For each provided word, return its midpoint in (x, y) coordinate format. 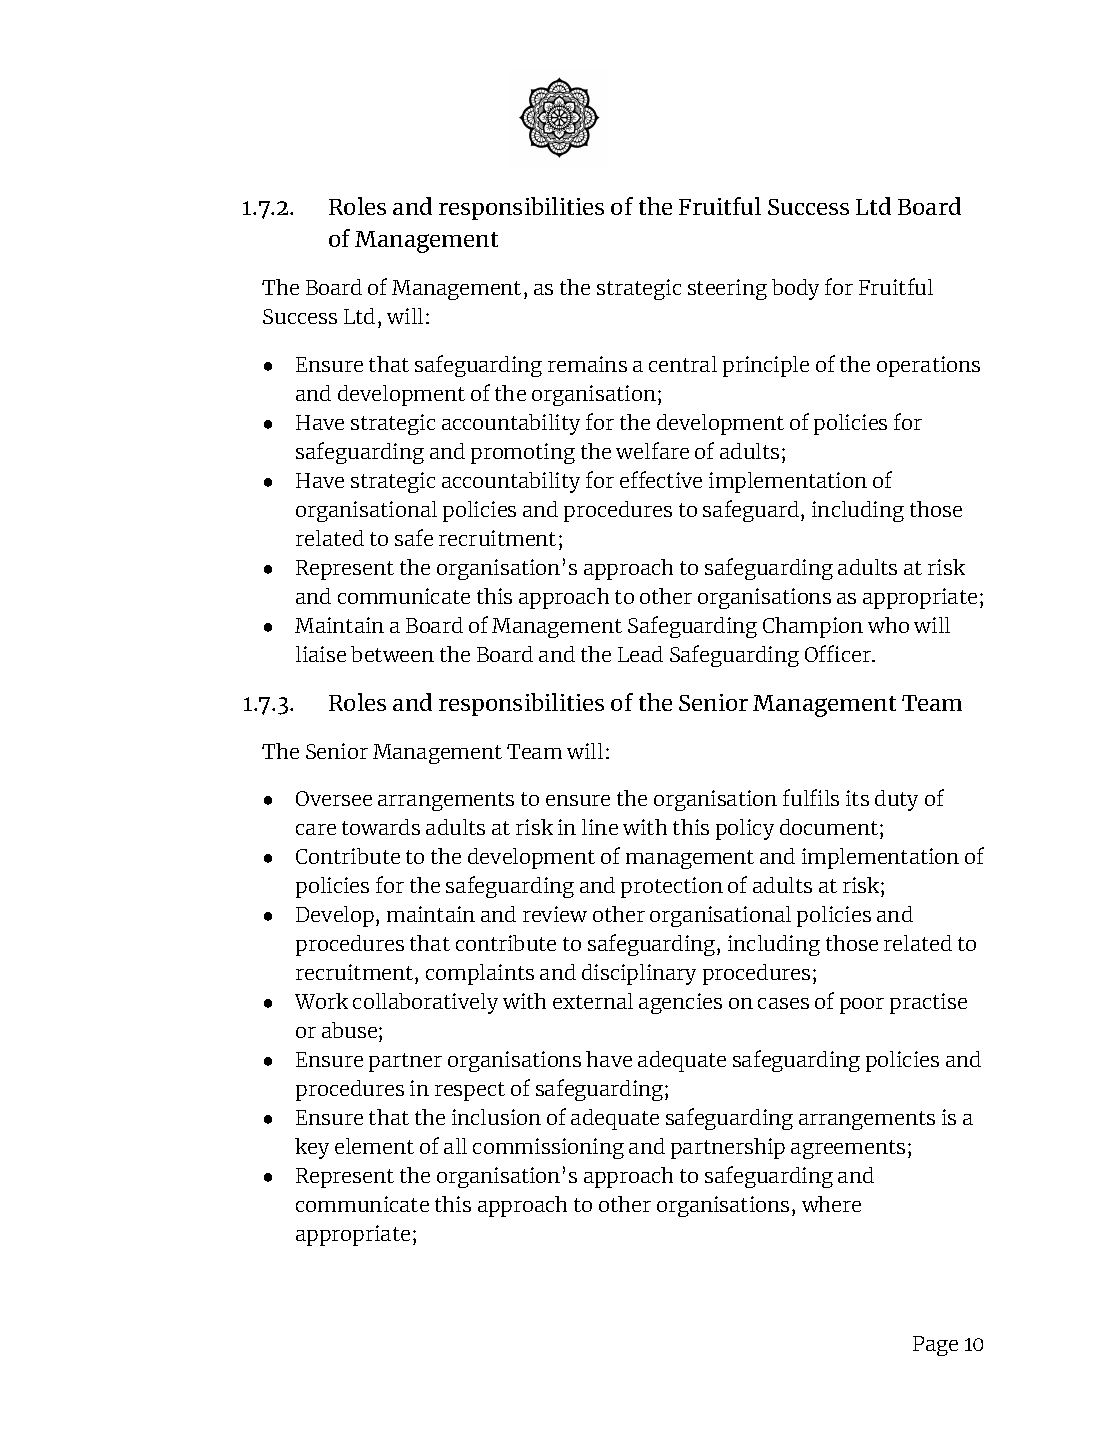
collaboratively (425, 1003)
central (683, 364)
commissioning (548, 1148)
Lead (640, 654)
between (392, 654)
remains (587, 364)
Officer (839, 653)
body (795, 289)
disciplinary (639, 974)
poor (862, 1006)
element (374, 1146)
